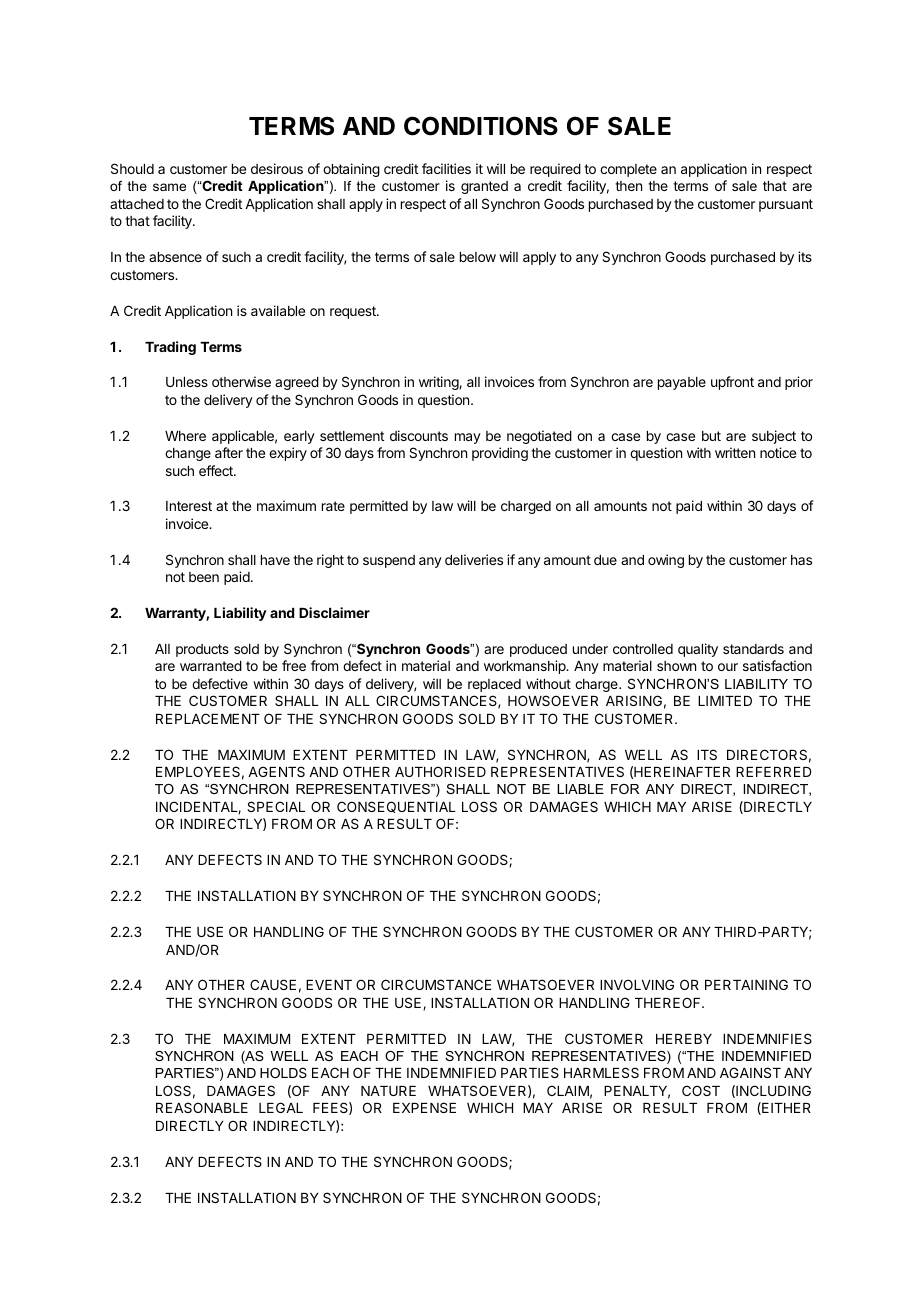 Image resolution: width=924 pixels, height=1308 pixels. I want to click on Unless, so click(187, 382).
